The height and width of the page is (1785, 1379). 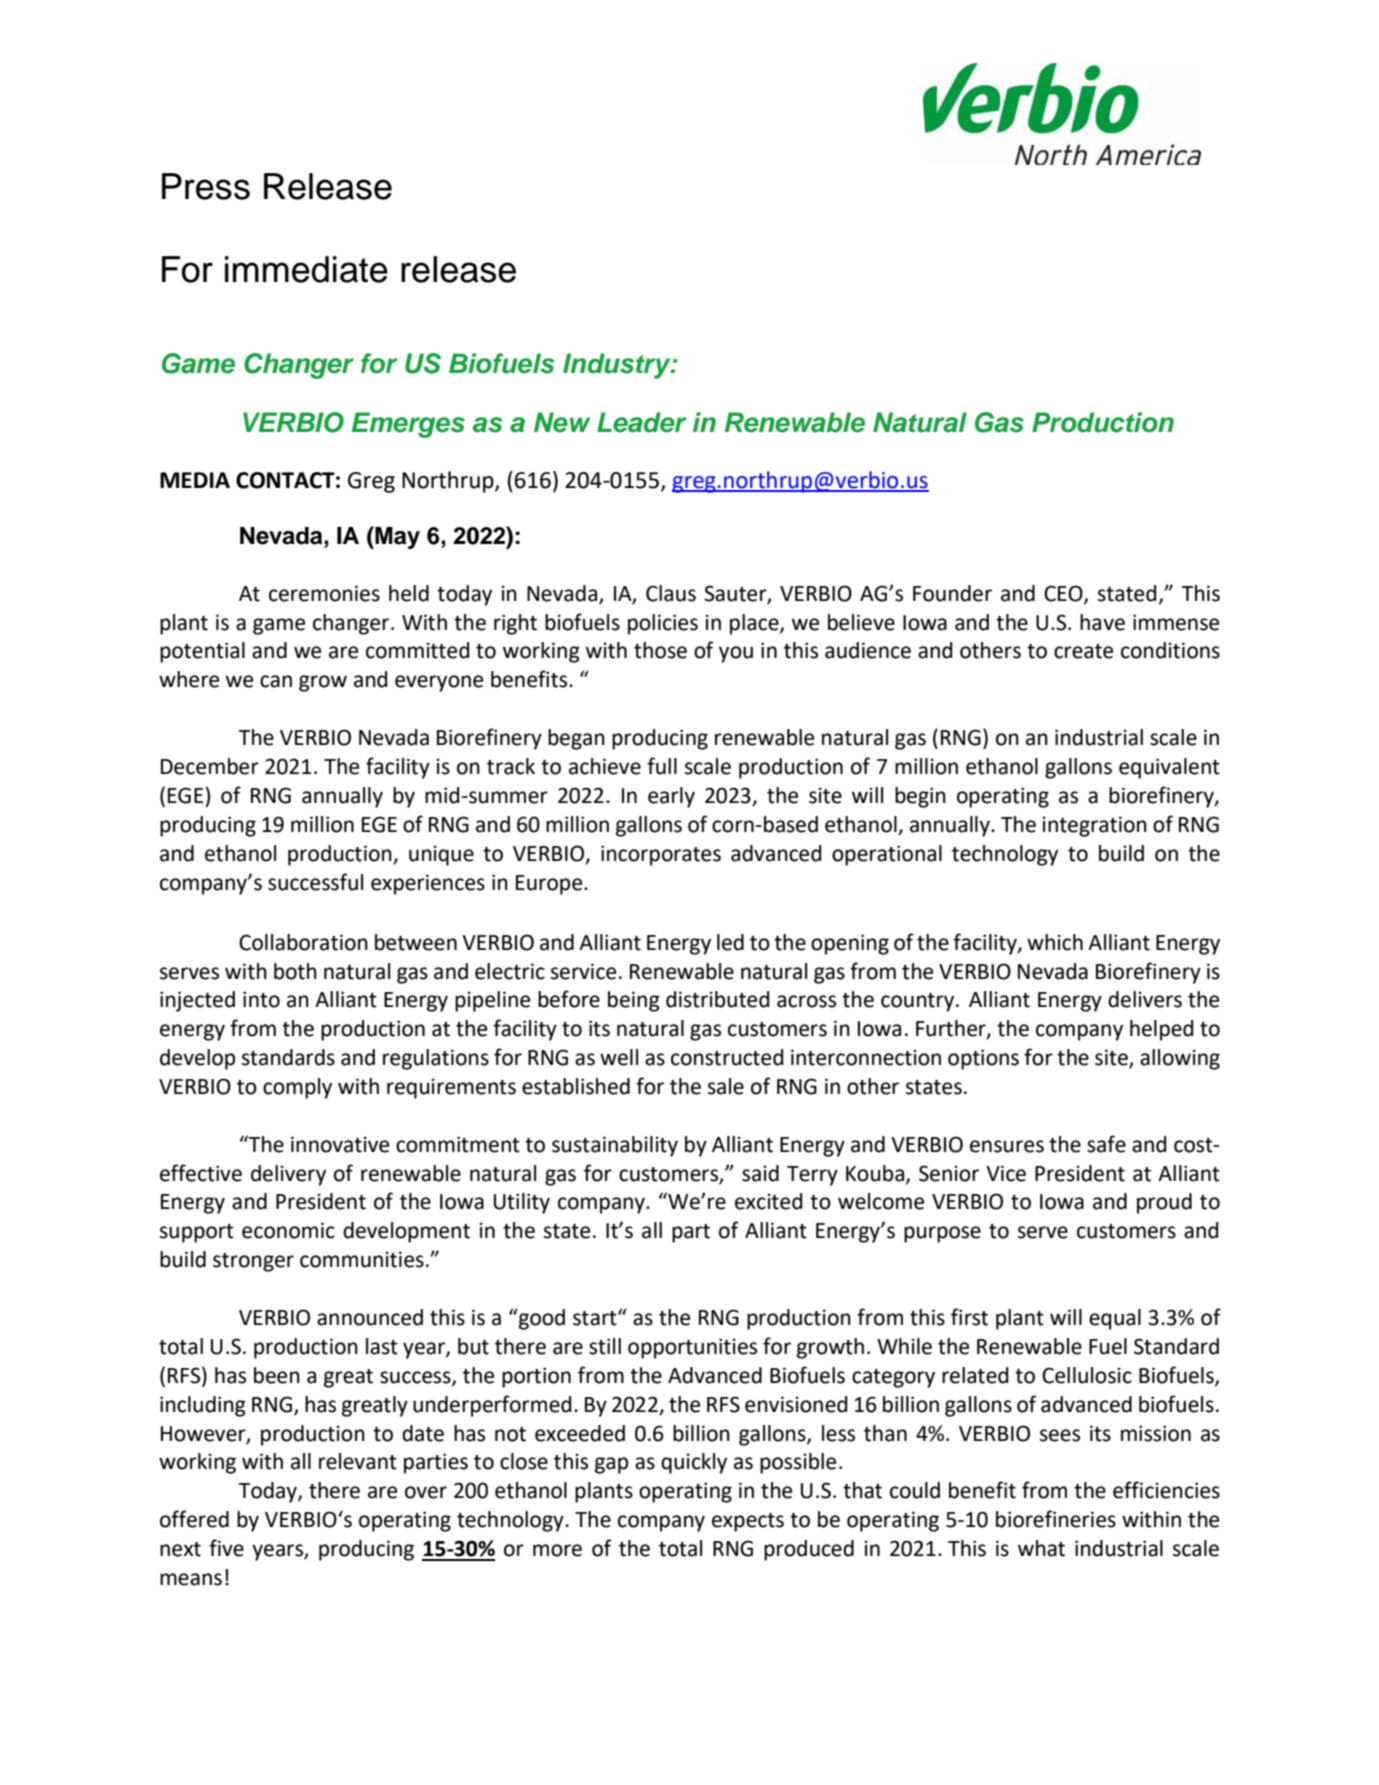 What do you see at coordinates (618, 366) in the page?
I see `Industry` at bounding box center [618, 366].
